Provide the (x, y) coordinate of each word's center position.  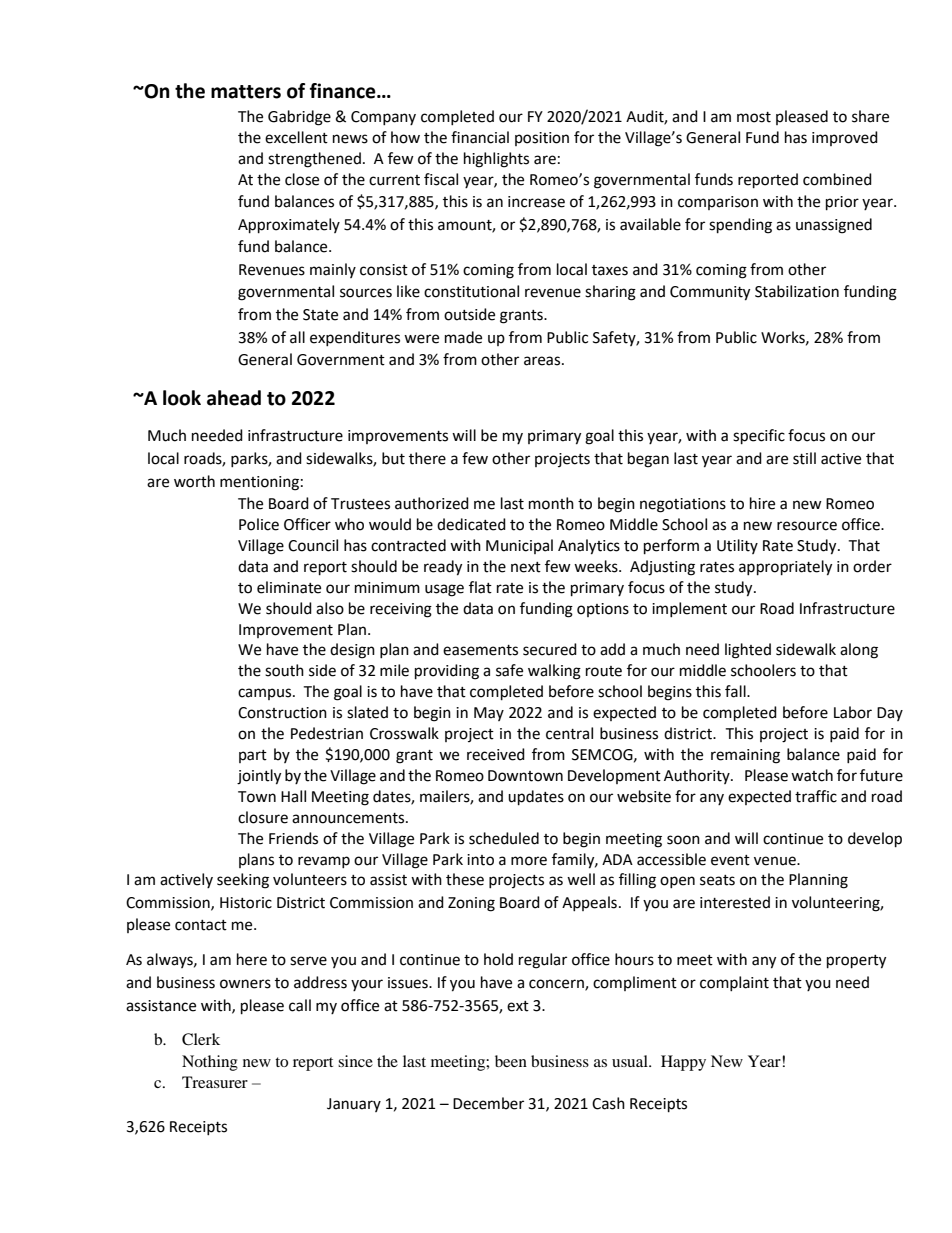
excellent (296, 137)
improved (845, 138)
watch (812, 775)
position (542, 139)
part (253, 756)
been (511, 1061)
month (551, 503)
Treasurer (215, 1082)
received (496, 754)
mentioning (259, 483)
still (804, 458)
